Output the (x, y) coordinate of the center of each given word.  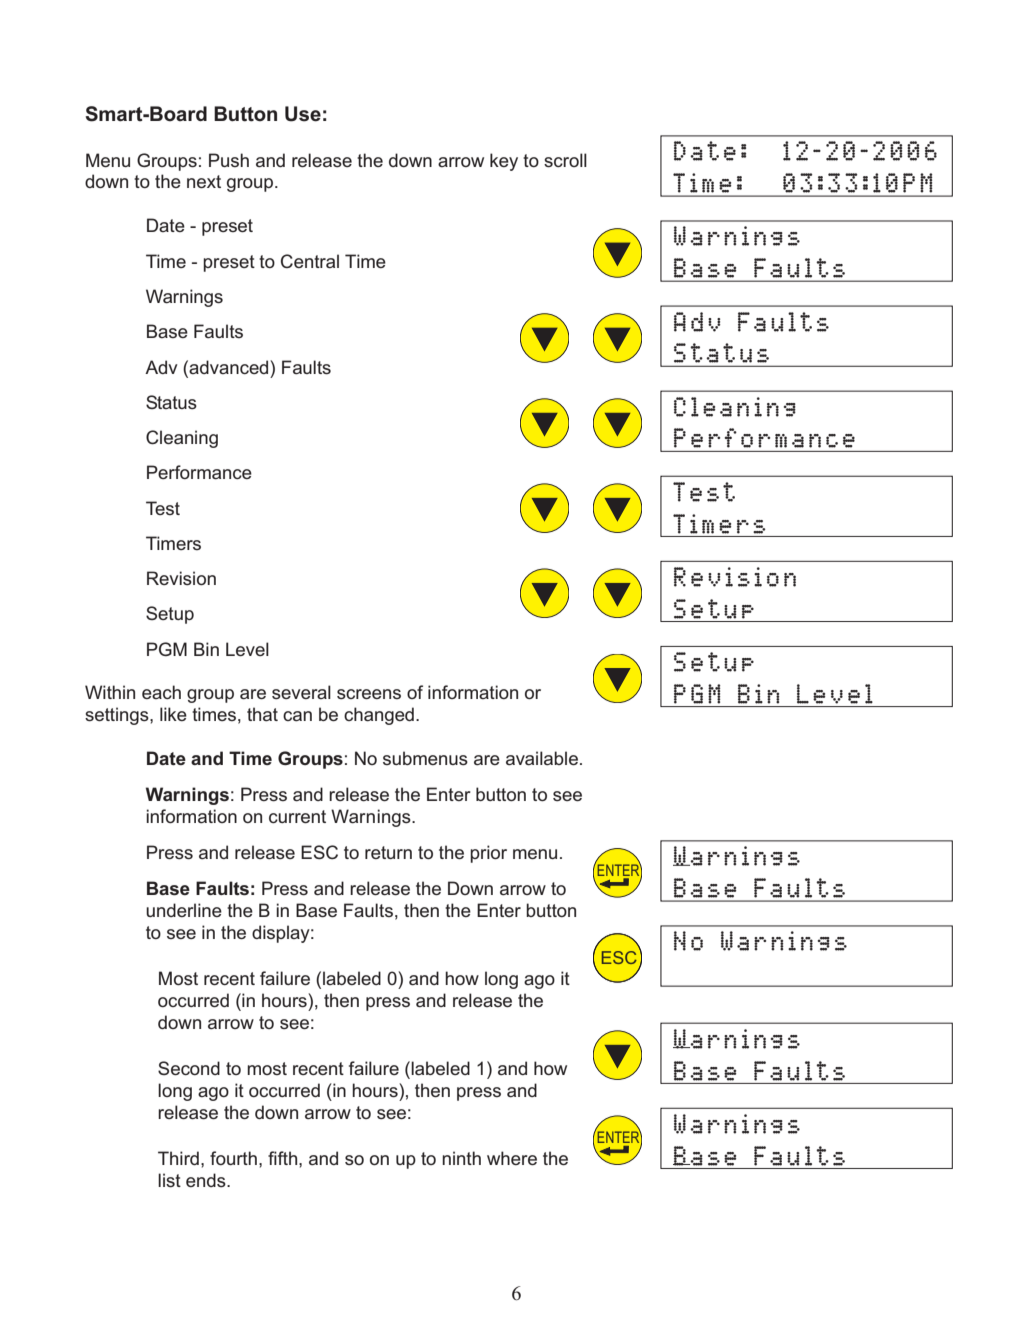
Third (178, 1158)
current (297, 816)
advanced (229, 367)
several (301, 692)
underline (184, 910)
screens (369, 694)
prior (488, 854)
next (204, 181)
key (504, 162)
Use (303, 114)
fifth (284, 1158)
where (512, 1158)
